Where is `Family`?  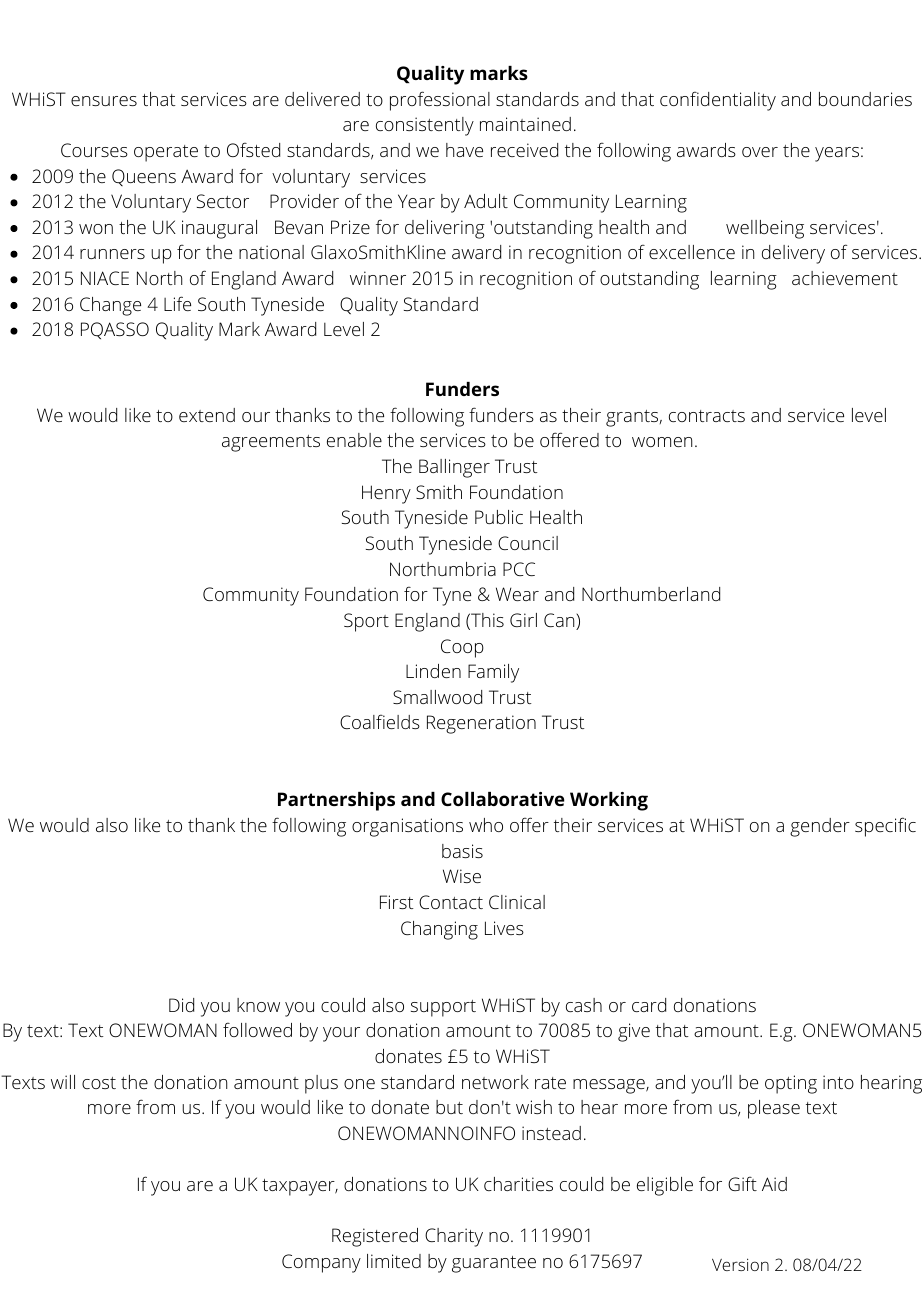 Family is located at coordinates (493, 673).
